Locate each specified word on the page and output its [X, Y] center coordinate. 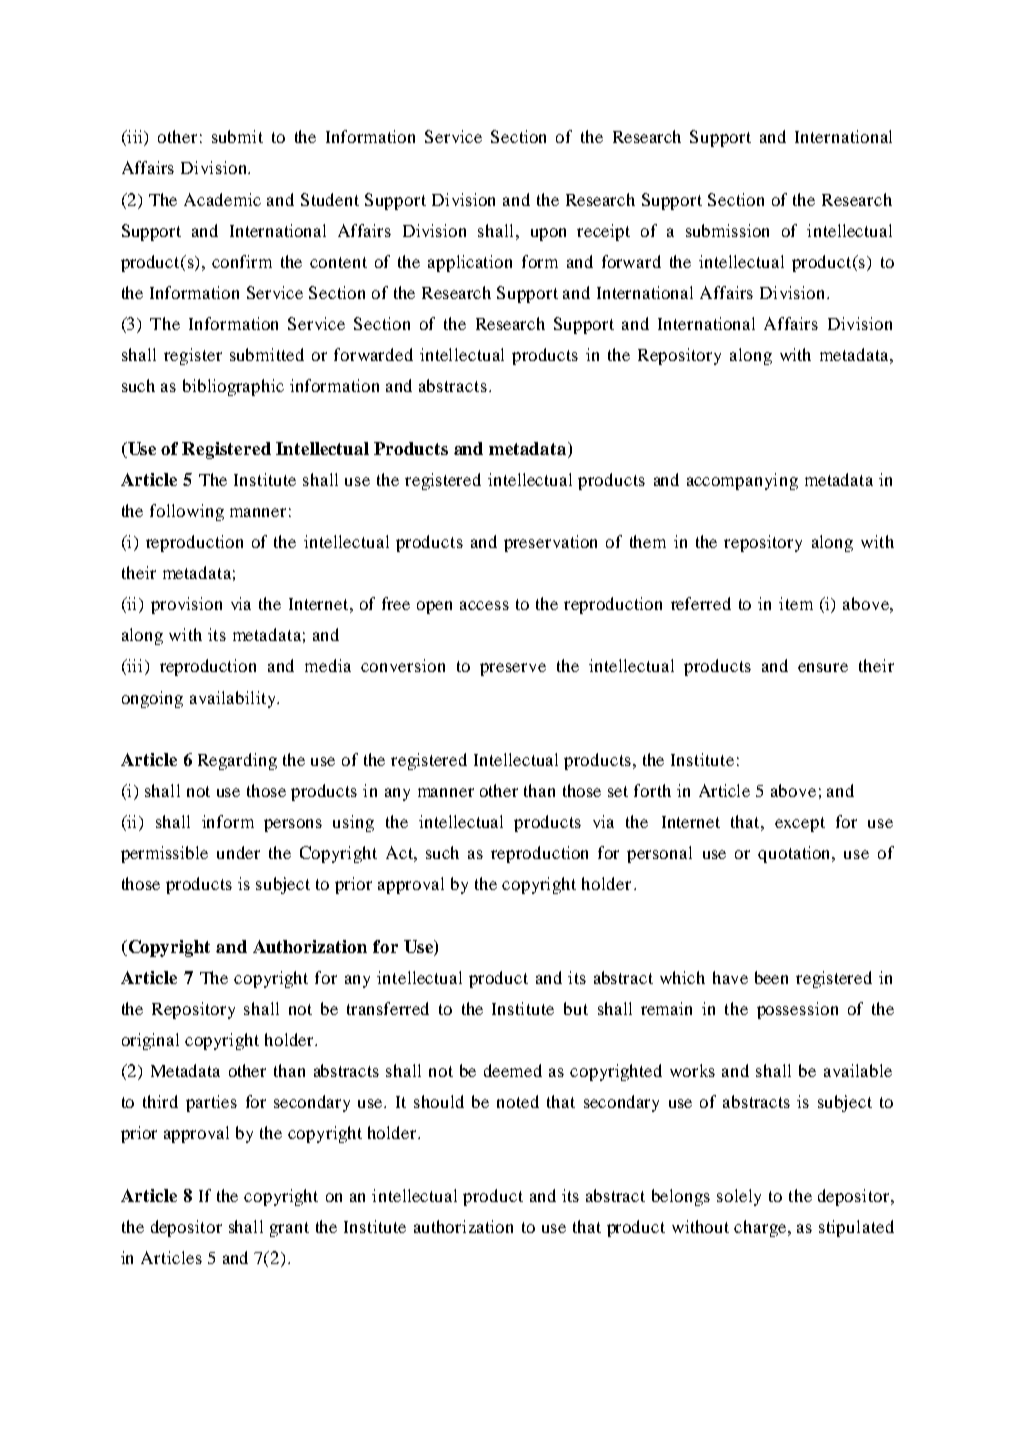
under [238, 852]
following [187, 512]
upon [548, 234]
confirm [242, 261]
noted [518, 1101]
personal [659, 854]
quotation [796, 854]
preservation [550, 543]
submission [727, 230]
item [796, 603]
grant [289, 1229]
